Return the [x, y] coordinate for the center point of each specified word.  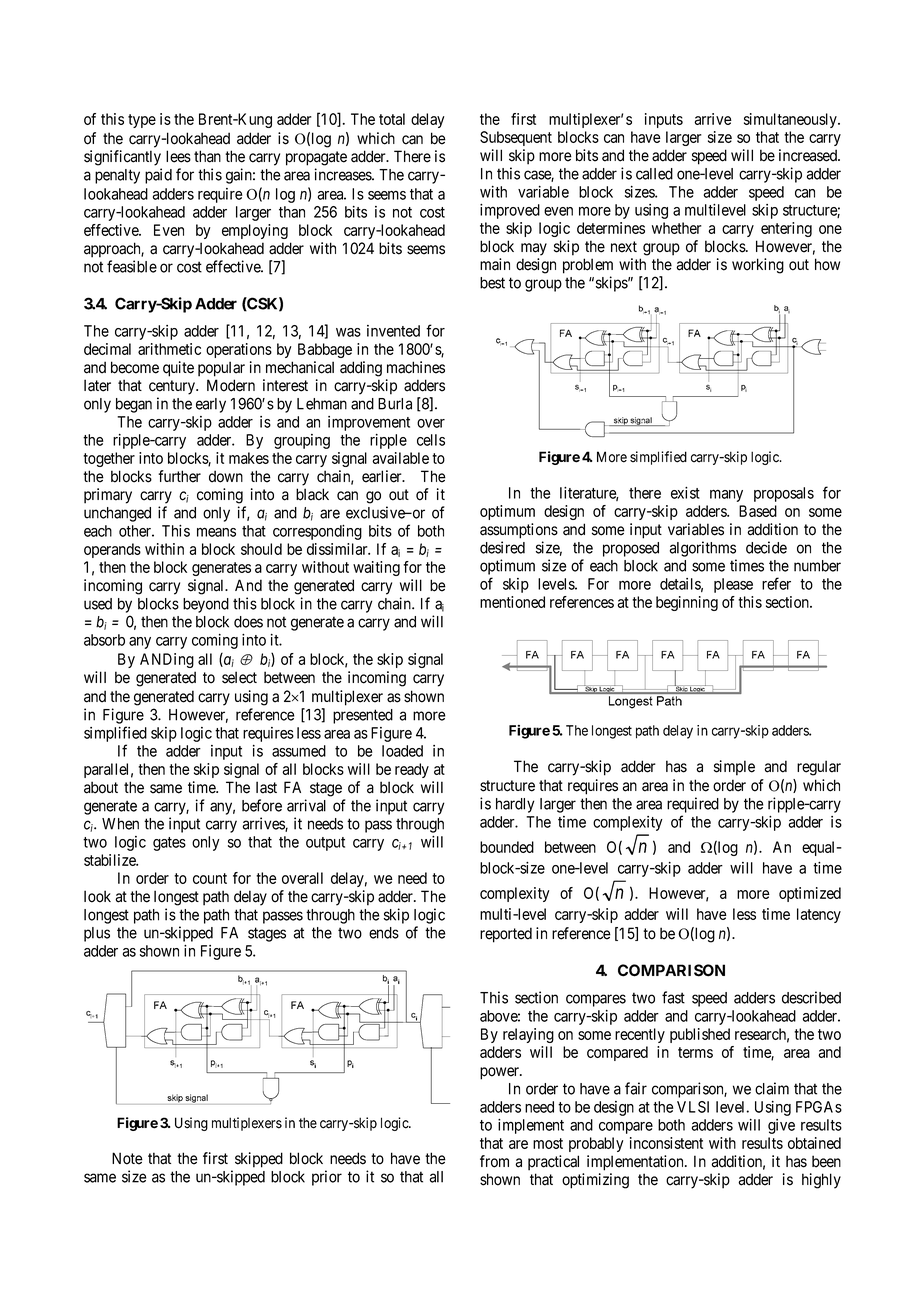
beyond [206, 605]
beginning [687, 603]
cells [431, 440]
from [494, 1161]
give [781, 1126]
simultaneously [791, 120]
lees [178, 156]
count [210, 878]
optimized [810, 894]
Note [127, 1158]
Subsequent [516, 138]
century [173, 387]
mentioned [512, 602]
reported [506, 935]
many [726, 495]
